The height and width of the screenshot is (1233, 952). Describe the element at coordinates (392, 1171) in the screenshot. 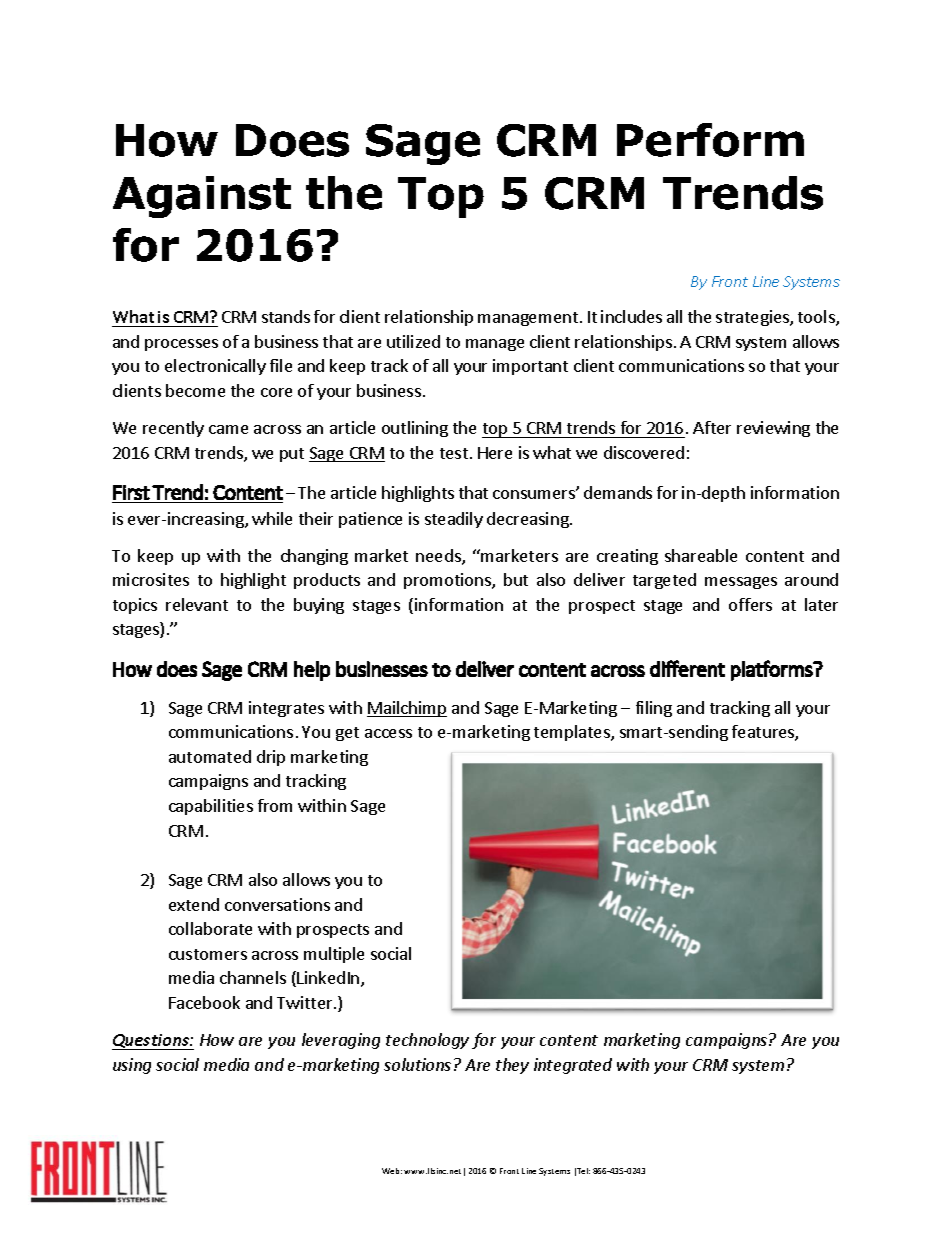

I see `Web` at that location.
